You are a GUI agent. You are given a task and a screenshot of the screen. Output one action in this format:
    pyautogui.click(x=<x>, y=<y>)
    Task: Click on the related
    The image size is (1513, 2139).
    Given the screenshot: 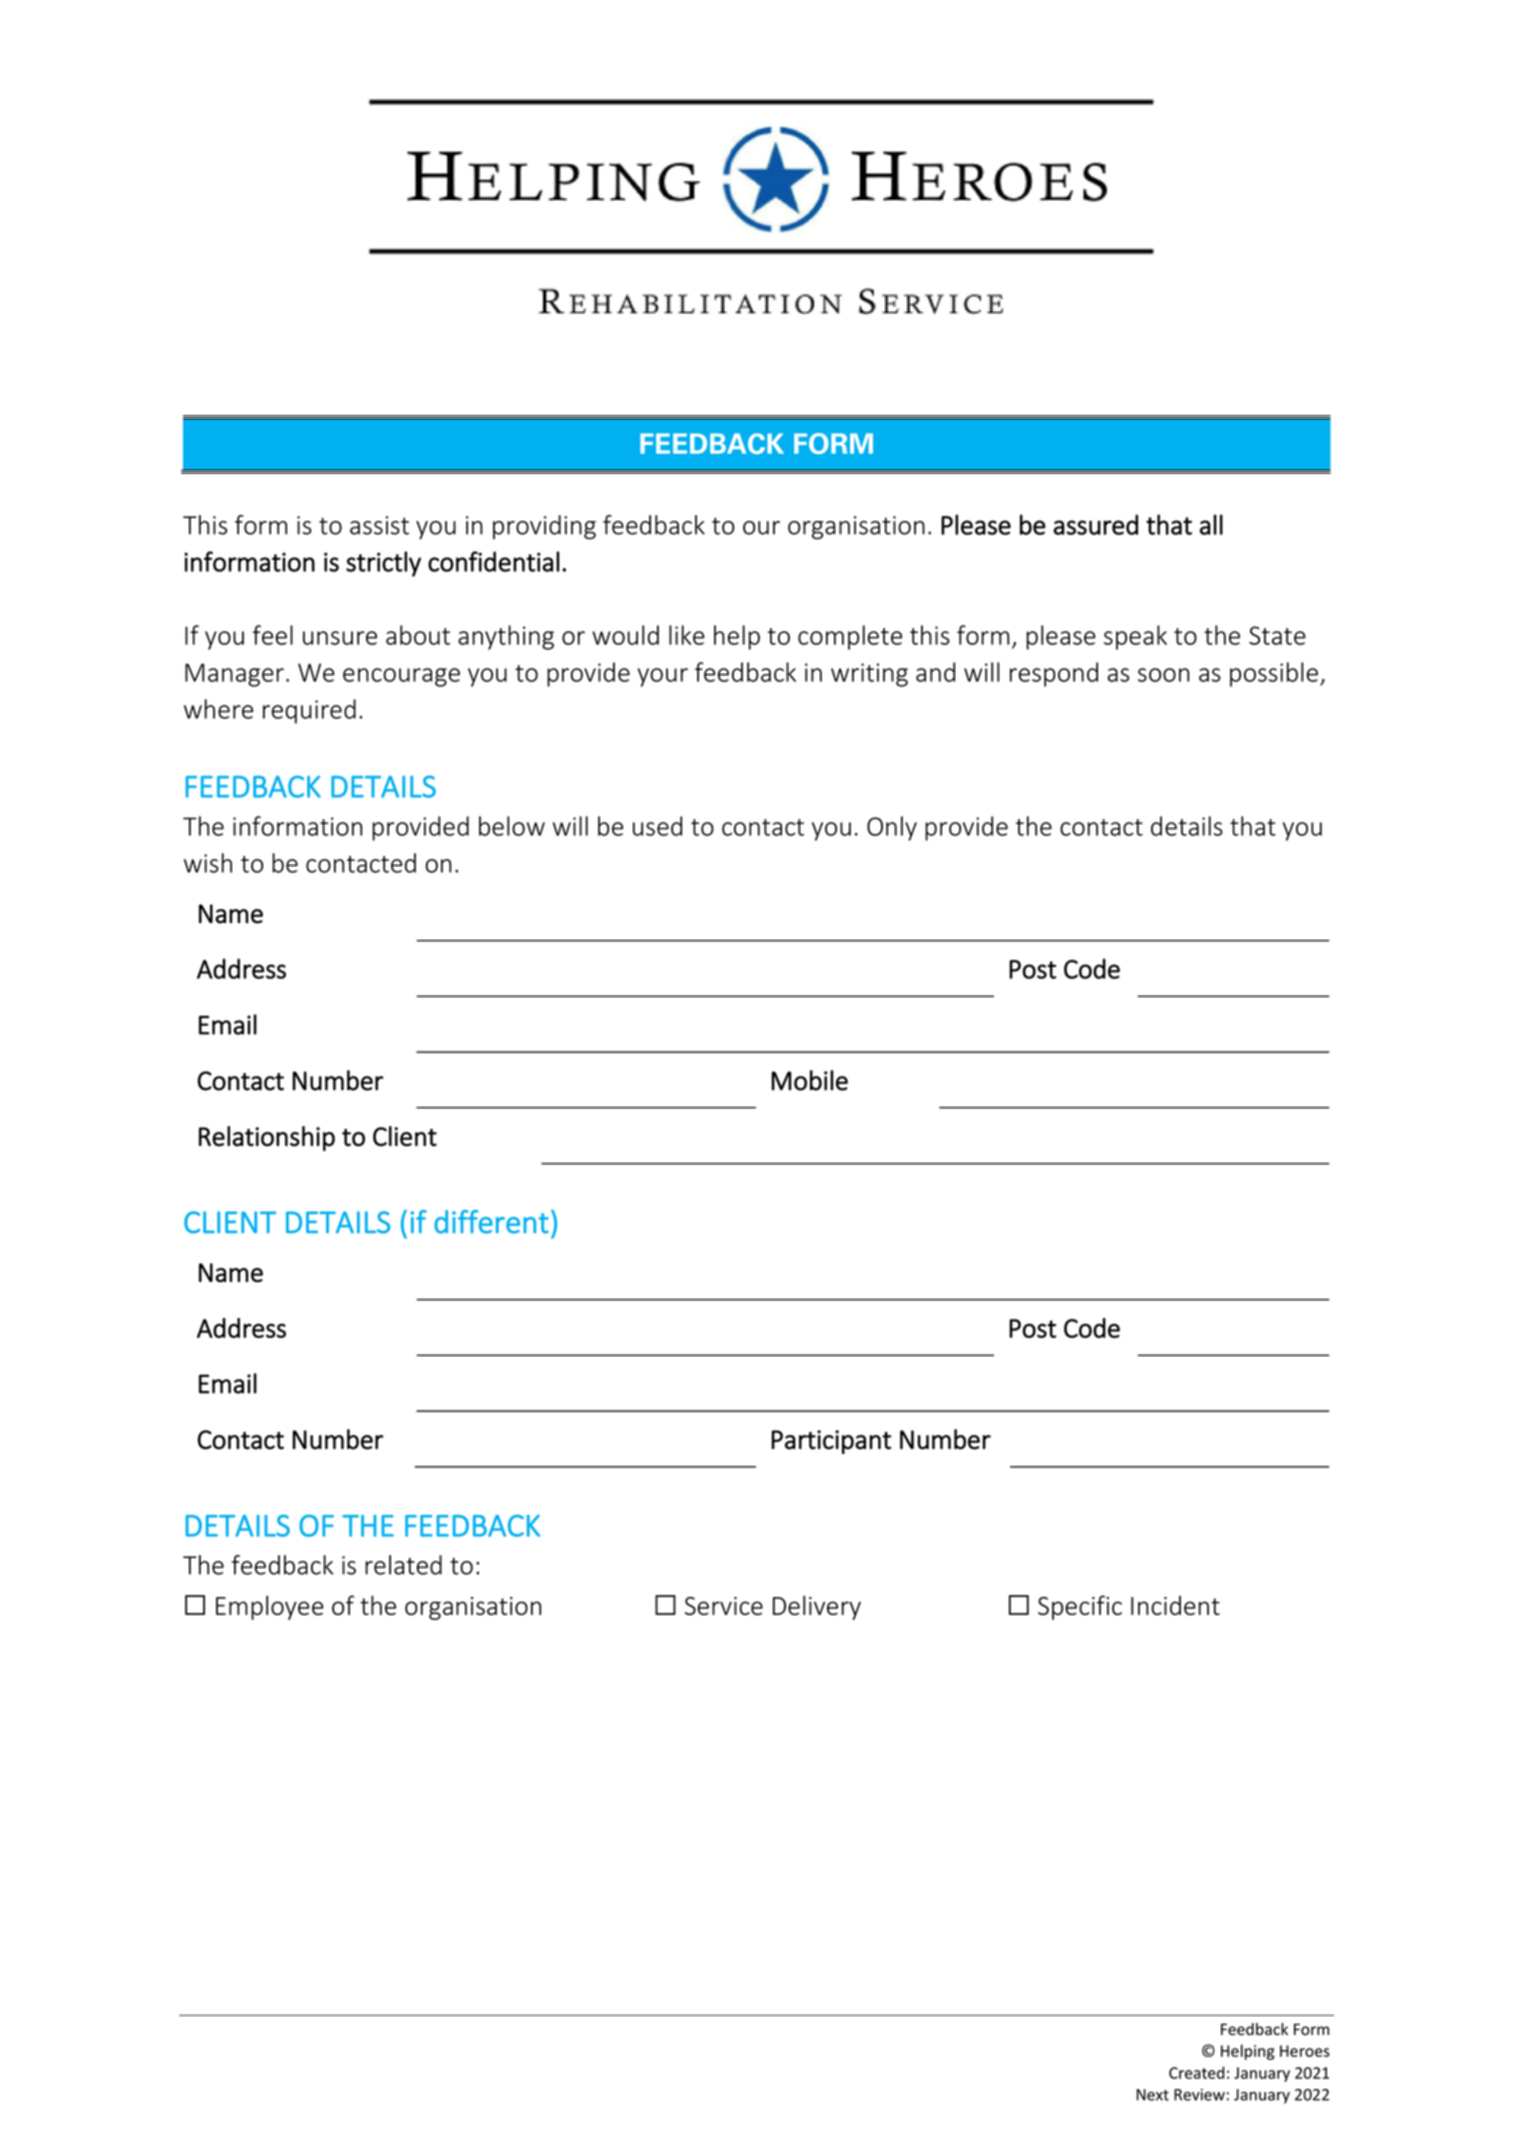 What is the action you would take?
    pyautogui.click(x=403, y=1565)
